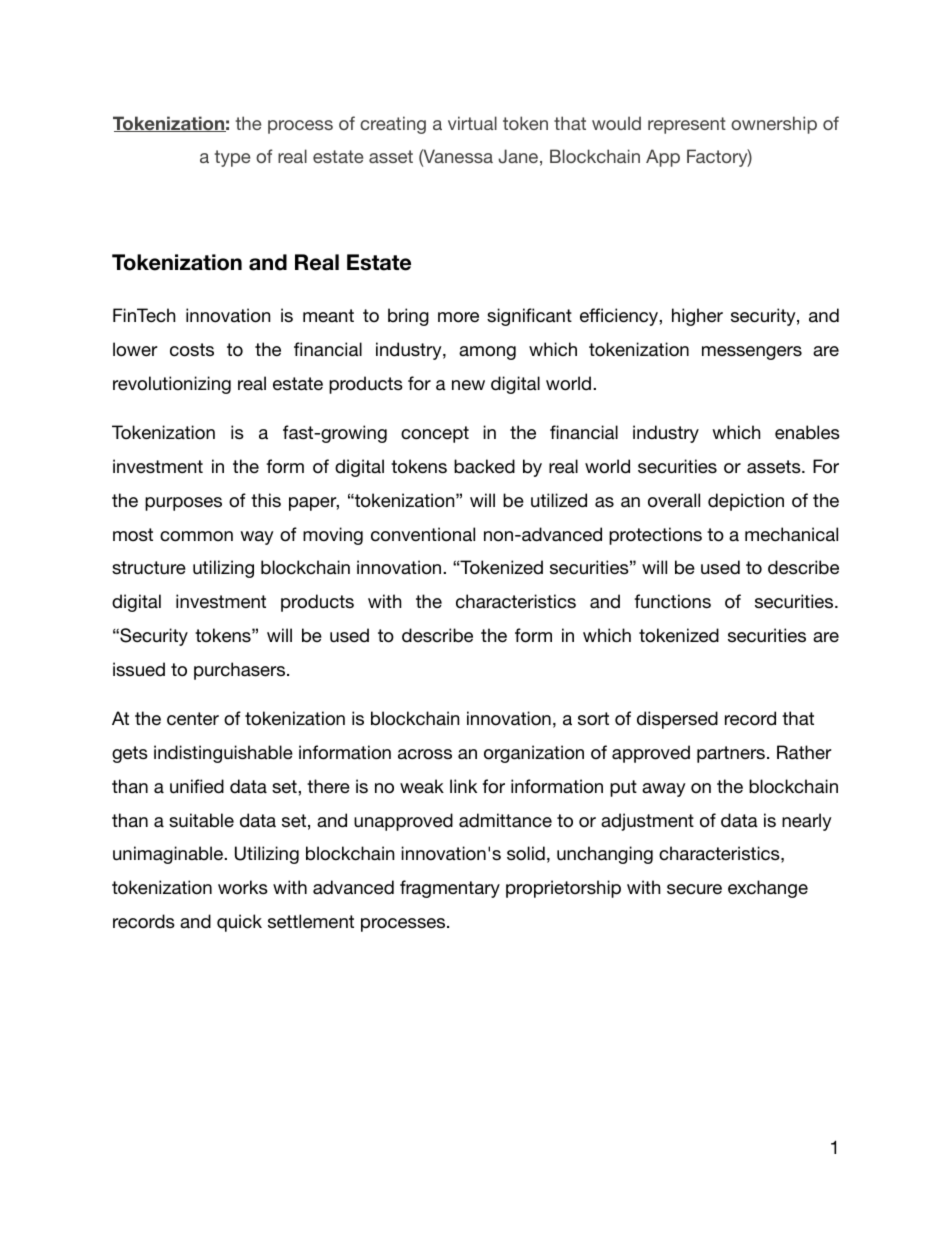 The image size is (952, 1233). What do you see at coordinates (241, 671) in the screenshot?
I see `purchasers` at bounding box center [241, 671].
